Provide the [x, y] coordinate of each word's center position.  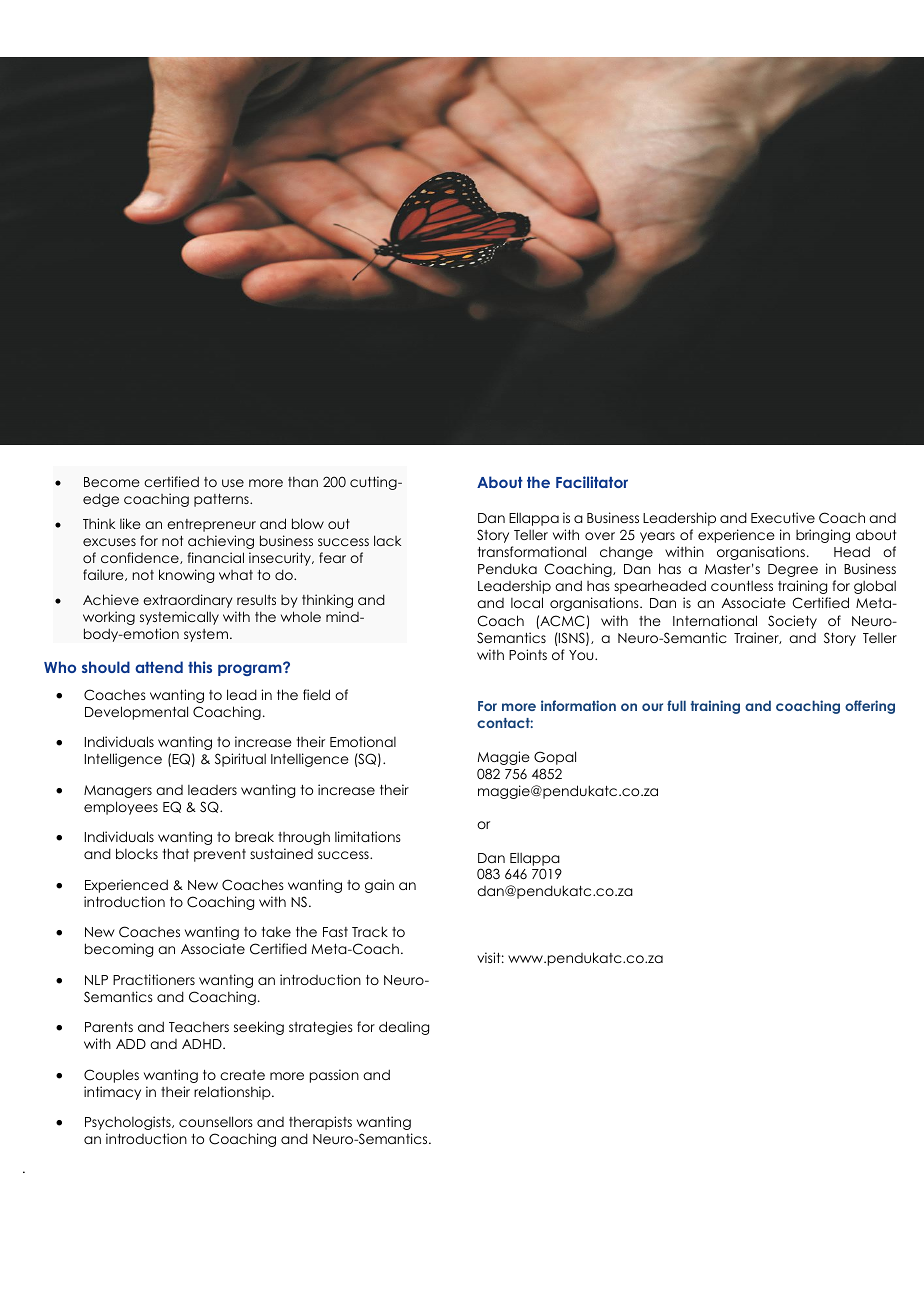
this [200, 667]
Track [370, 931]
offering [870, 707]
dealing [404, 1028]
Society [792, 622]
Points [528, 654]
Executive [783, 517]
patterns [222, 500]
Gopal [555, 758]
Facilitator [592, 482]
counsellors [216, 1121]
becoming [119, 950]
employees [121, 808]
